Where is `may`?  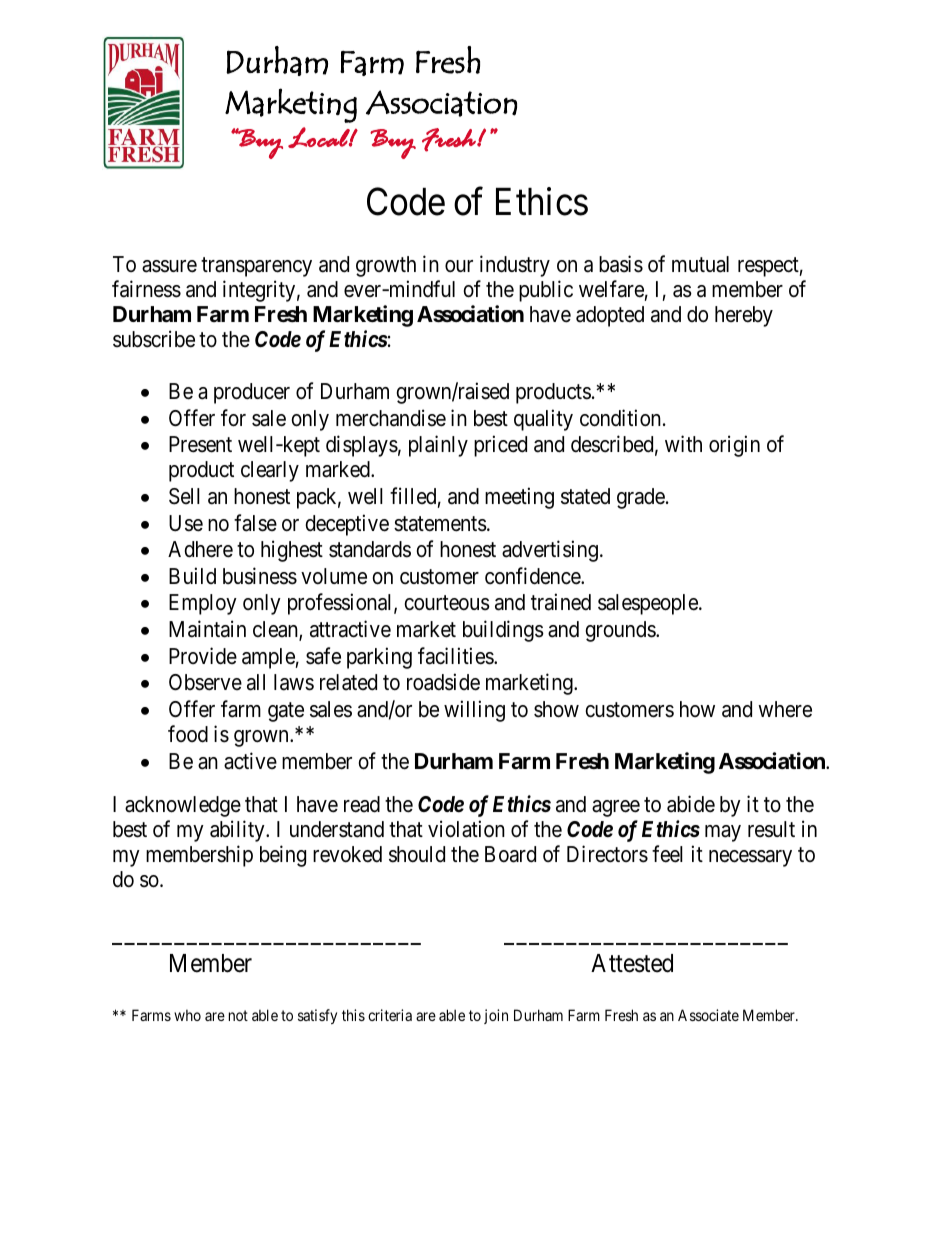
may is located at coordinates (723, 833).
